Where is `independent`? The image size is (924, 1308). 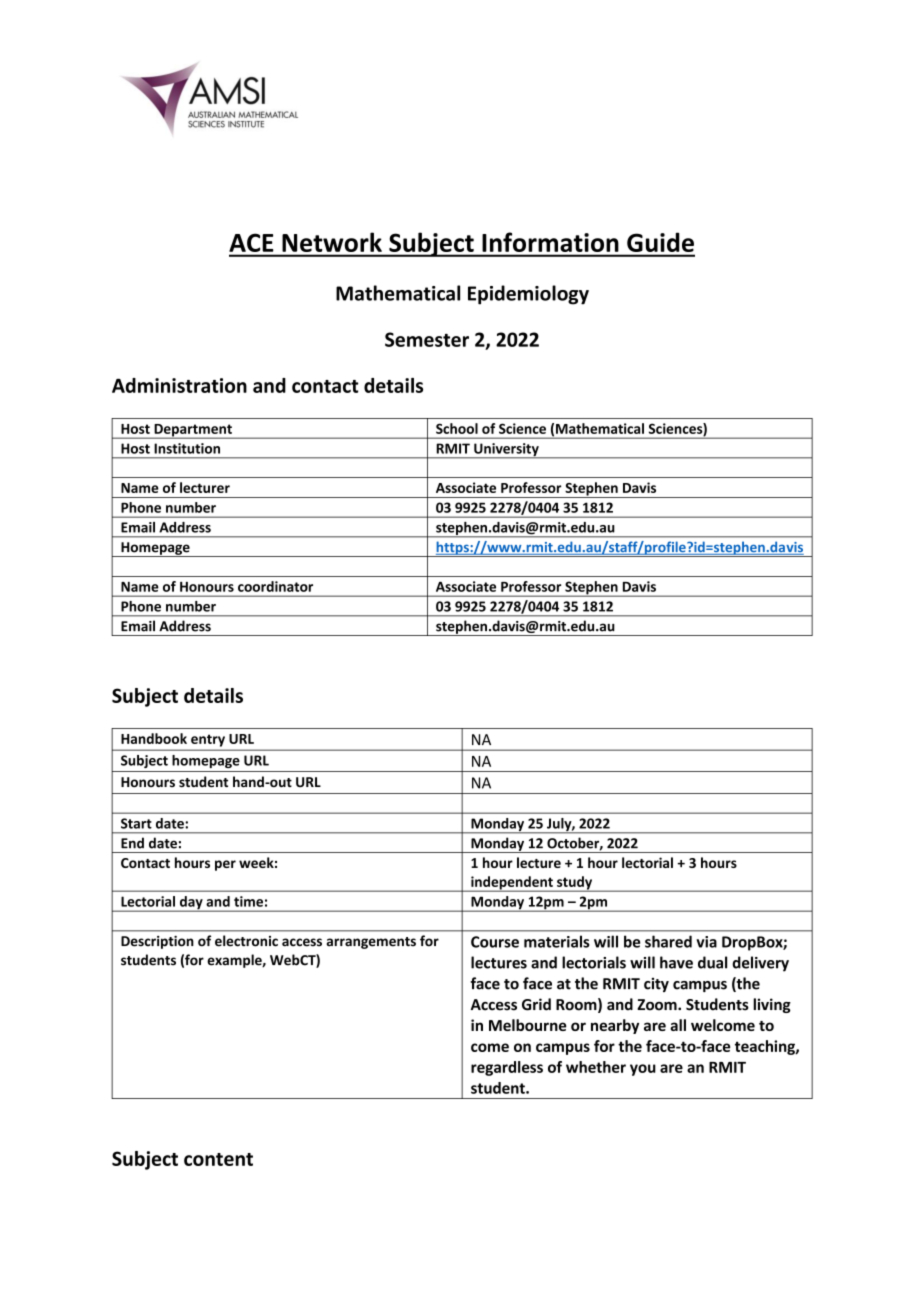 independent is located at coordinates (512, 884).
